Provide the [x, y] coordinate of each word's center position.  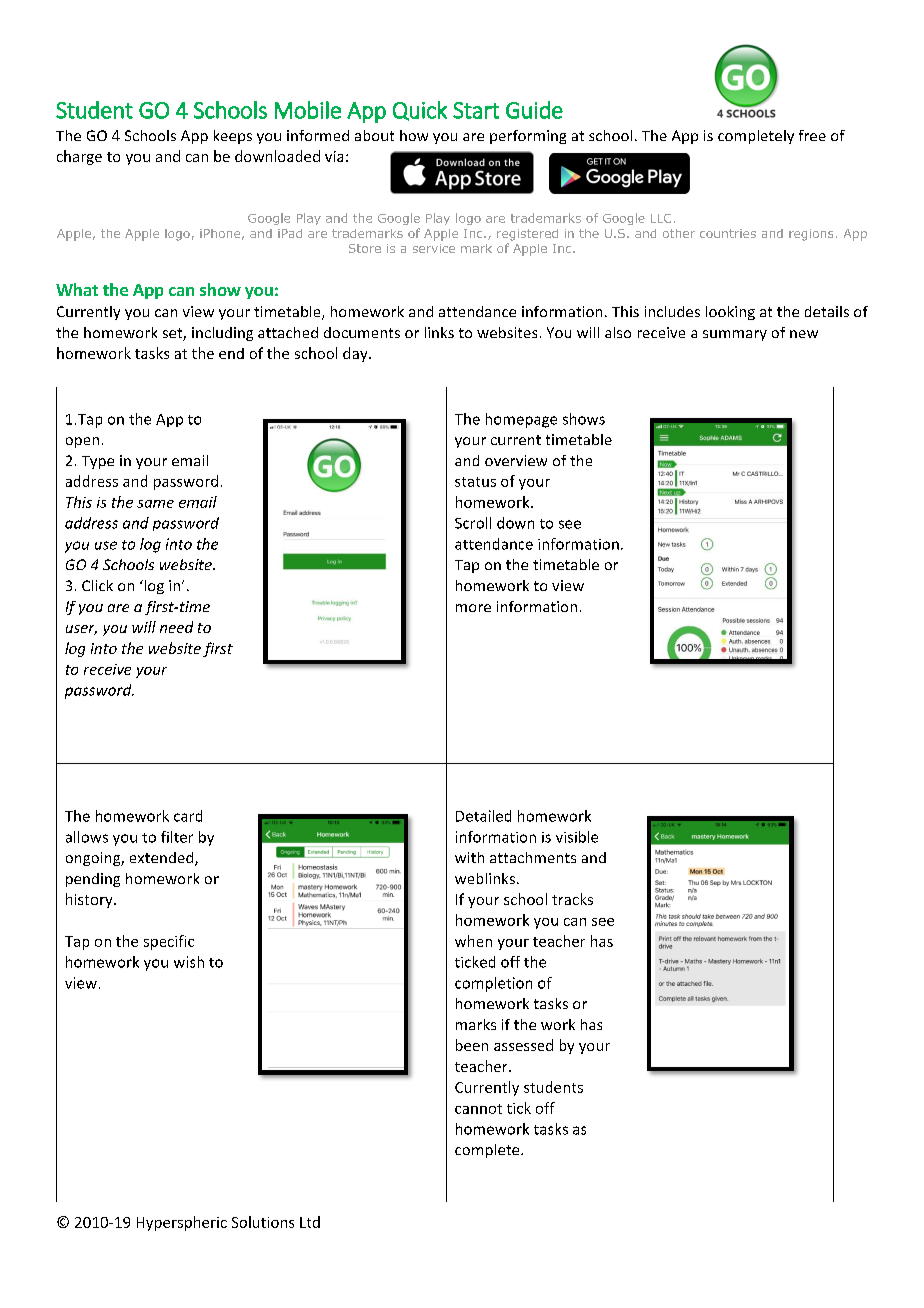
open [82, 442]
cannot [478, 1109]
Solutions [263, 1222]
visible [577, 837]
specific [169, 942]
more [473, 608]
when [473, 941]
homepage [521, 420]
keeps [233, 137]
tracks [572, 899]
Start [476, 110]
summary [735, 335]
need [176, 627]
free [812, 135]
